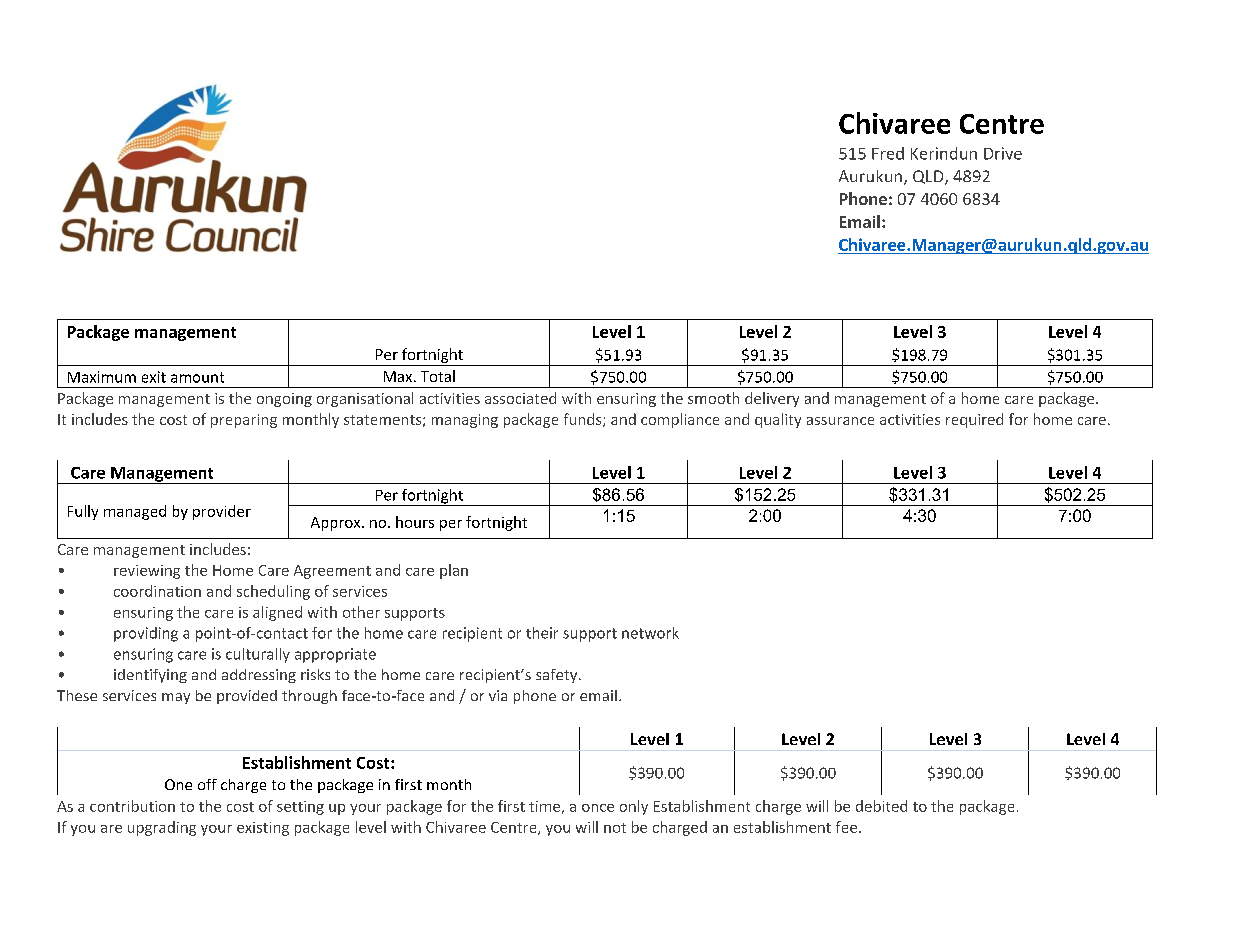 Image resolution: width=1233 pixels, height=952 pixels. Describe the element at coordinates (1003, 153) in the document. I see `Drive` at that location.
